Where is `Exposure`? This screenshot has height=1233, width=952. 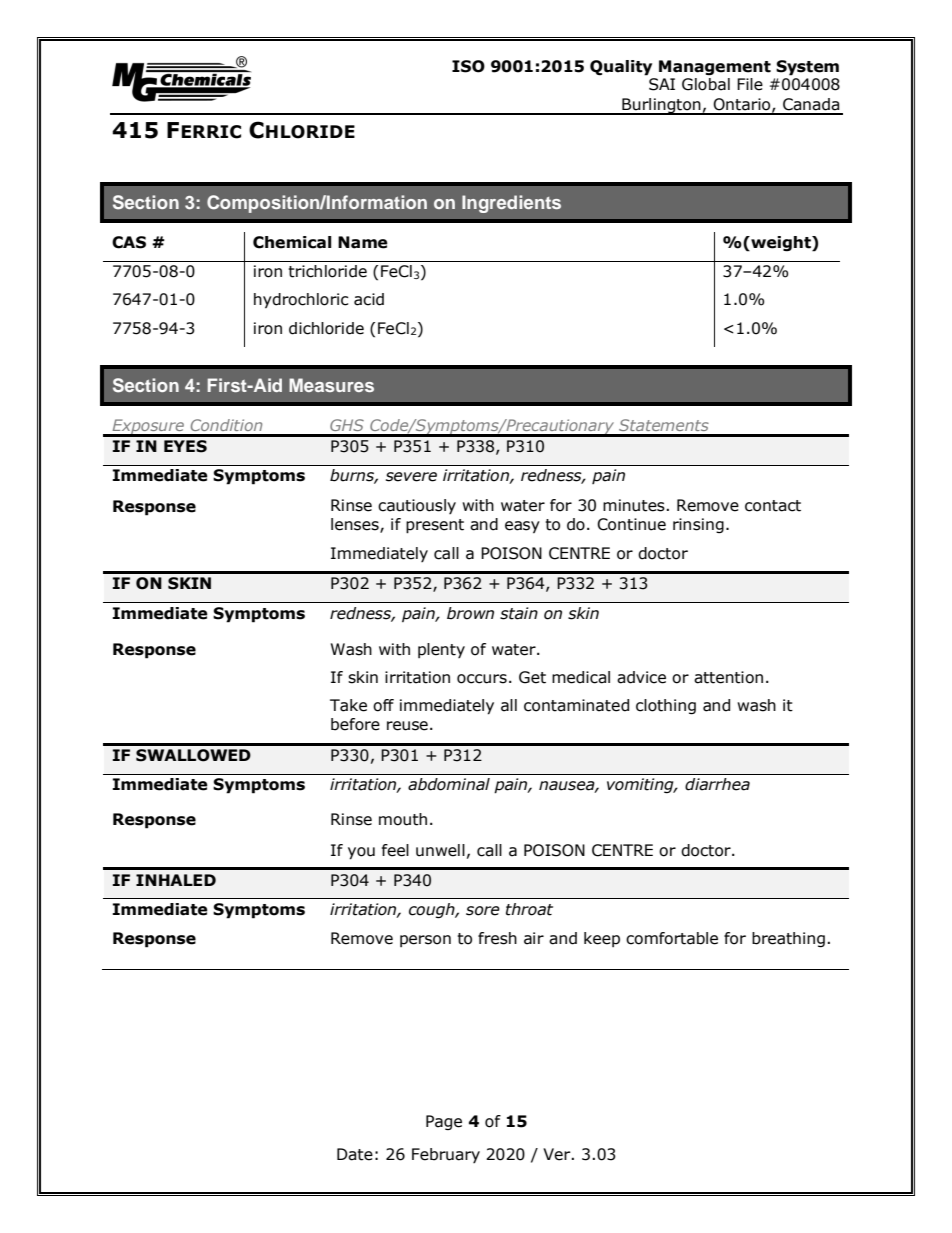 Exposure is located at coordinates (148, 428).
